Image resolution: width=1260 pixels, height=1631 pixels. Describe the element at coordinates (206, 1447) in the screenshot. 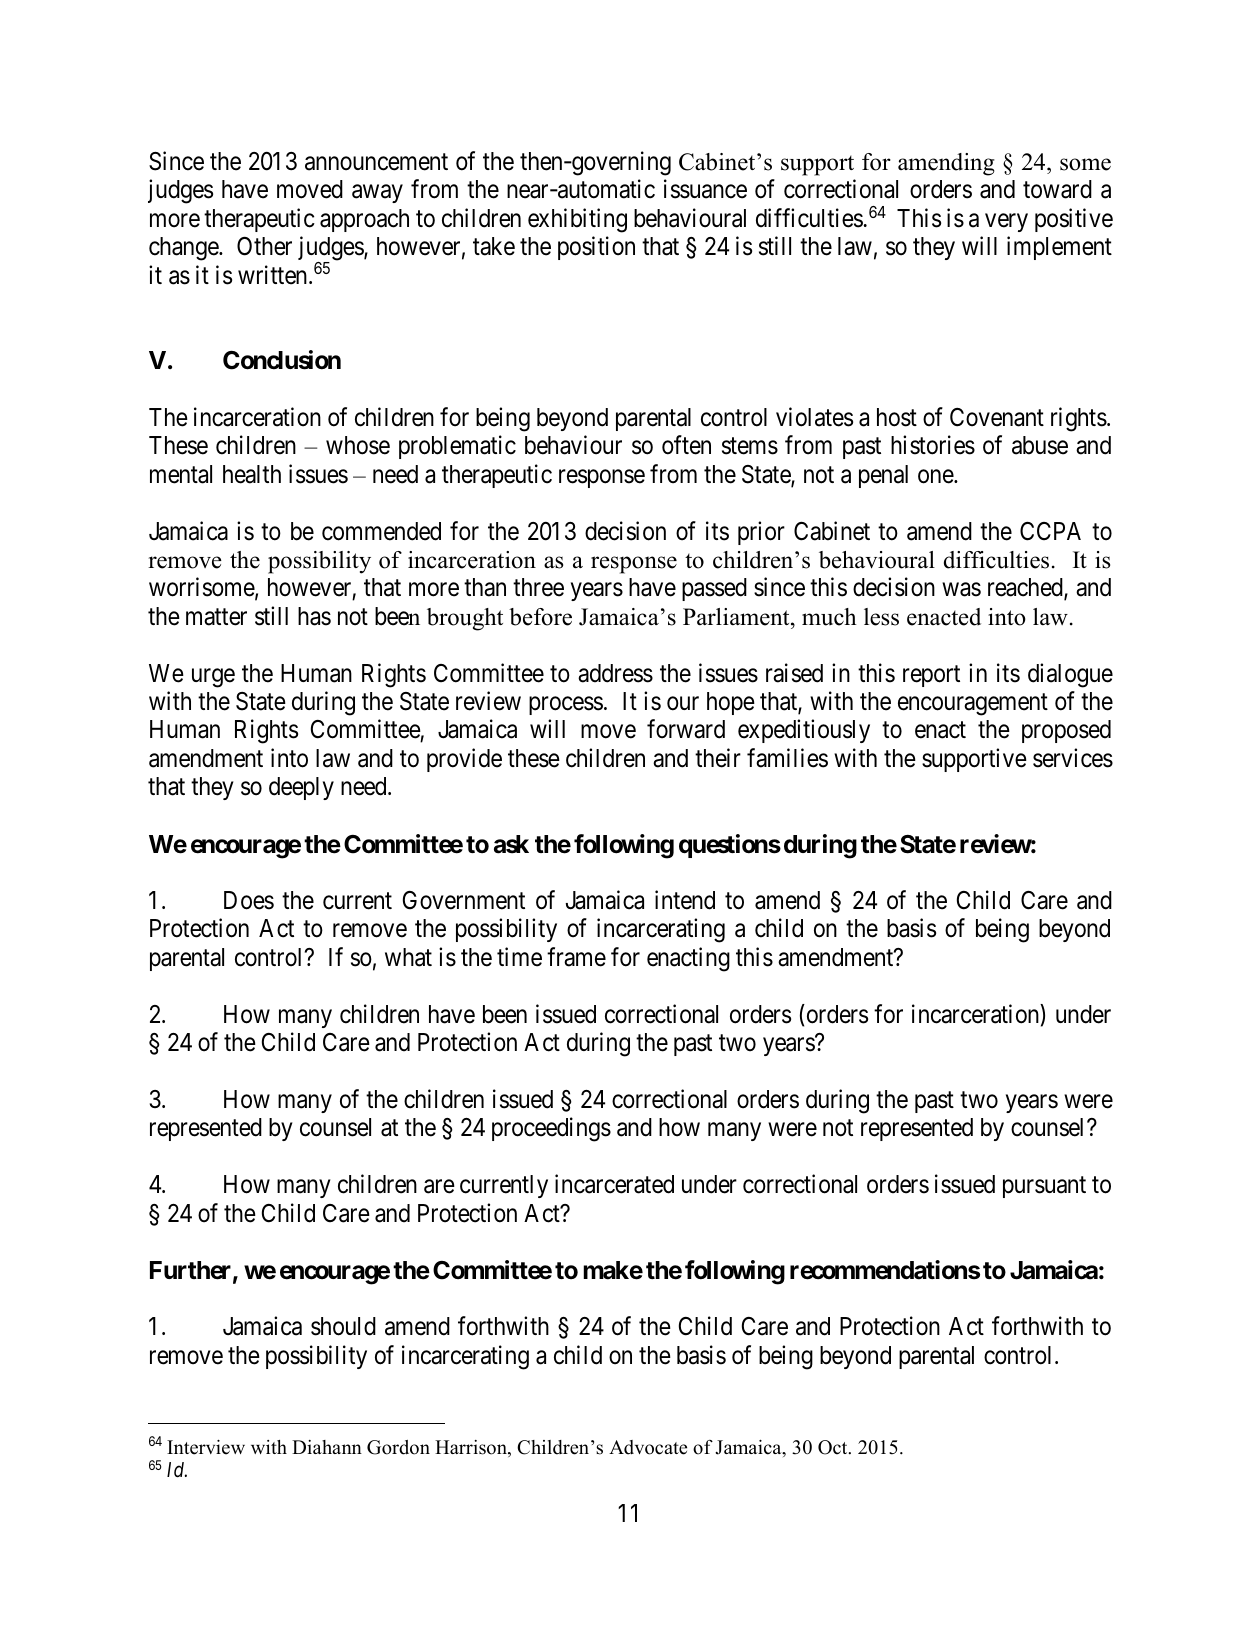

I see `Interview` at that location.
